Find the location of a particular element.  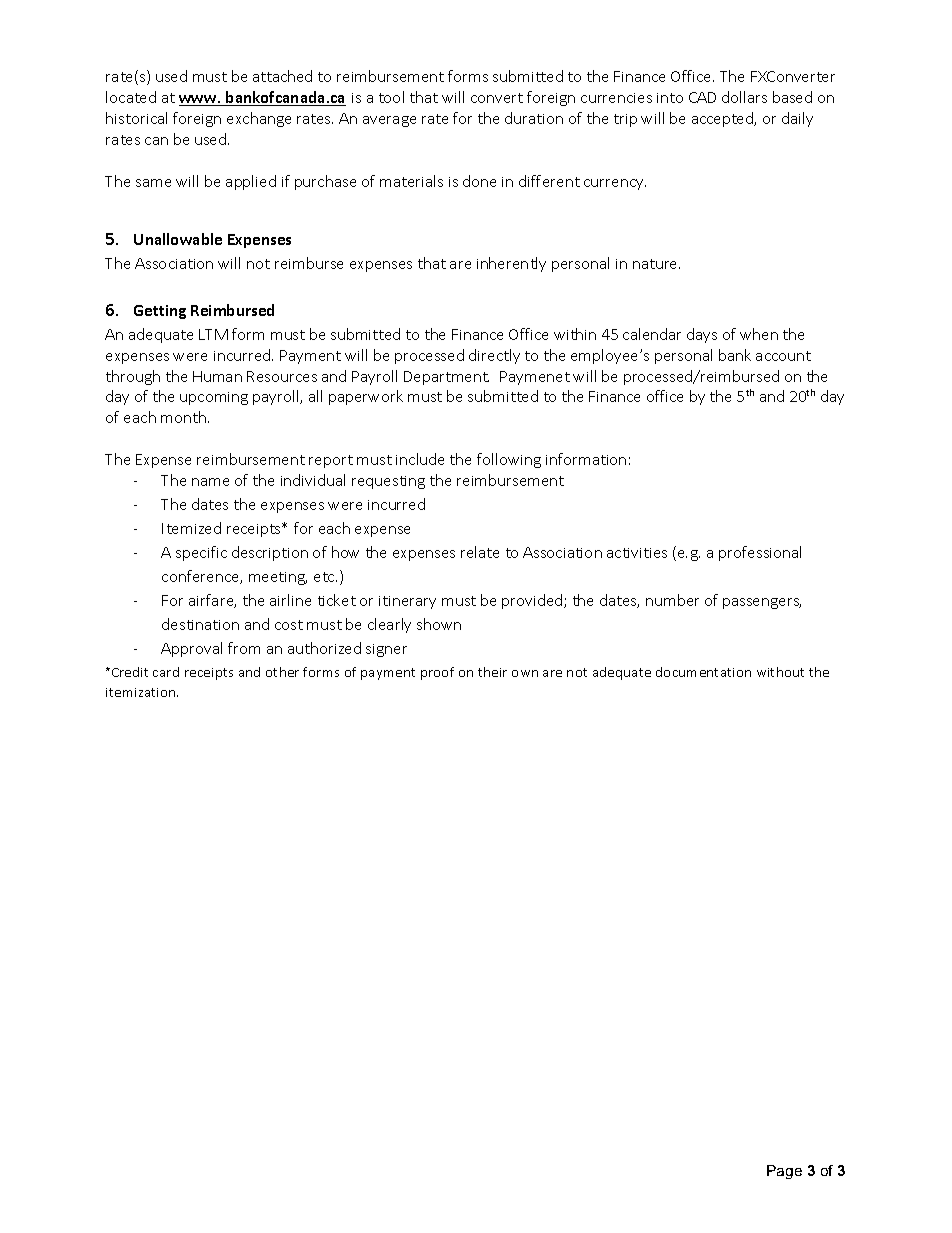

professional is located at coordinates (760, 553).
